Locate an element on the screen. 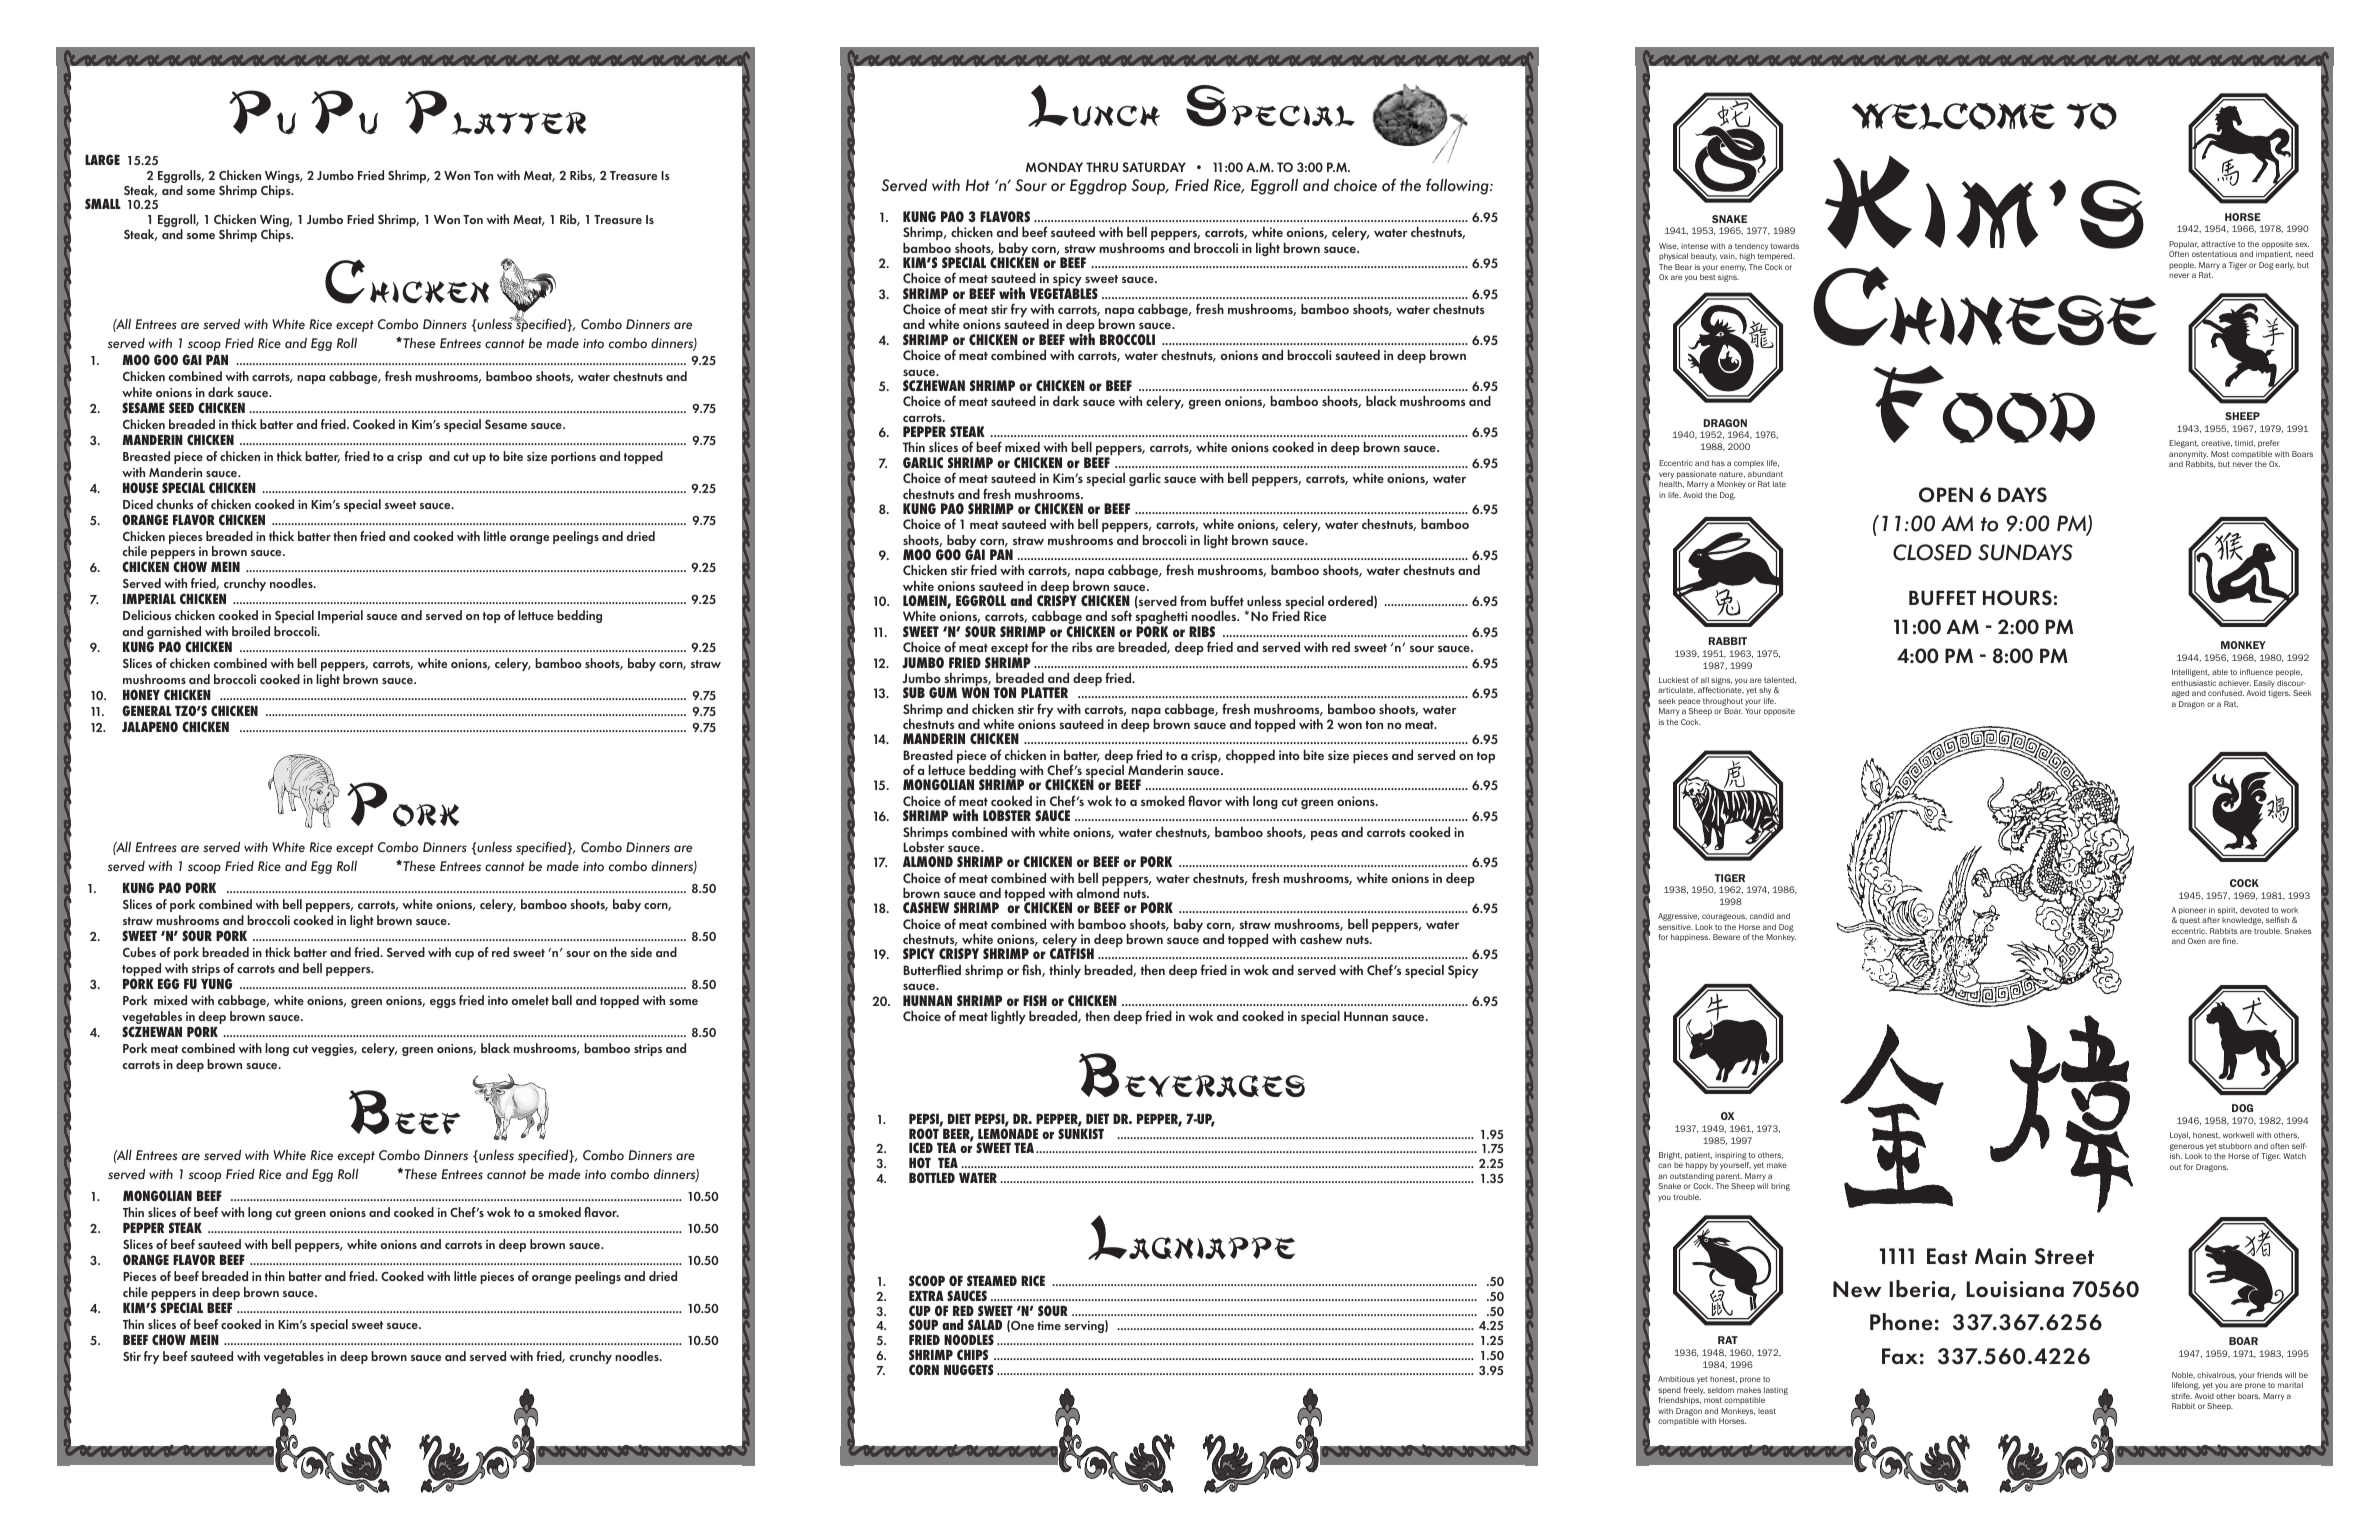 This screenshot has width=2380, height=1540. EXTRA is located at coordinates (926, 1296).
